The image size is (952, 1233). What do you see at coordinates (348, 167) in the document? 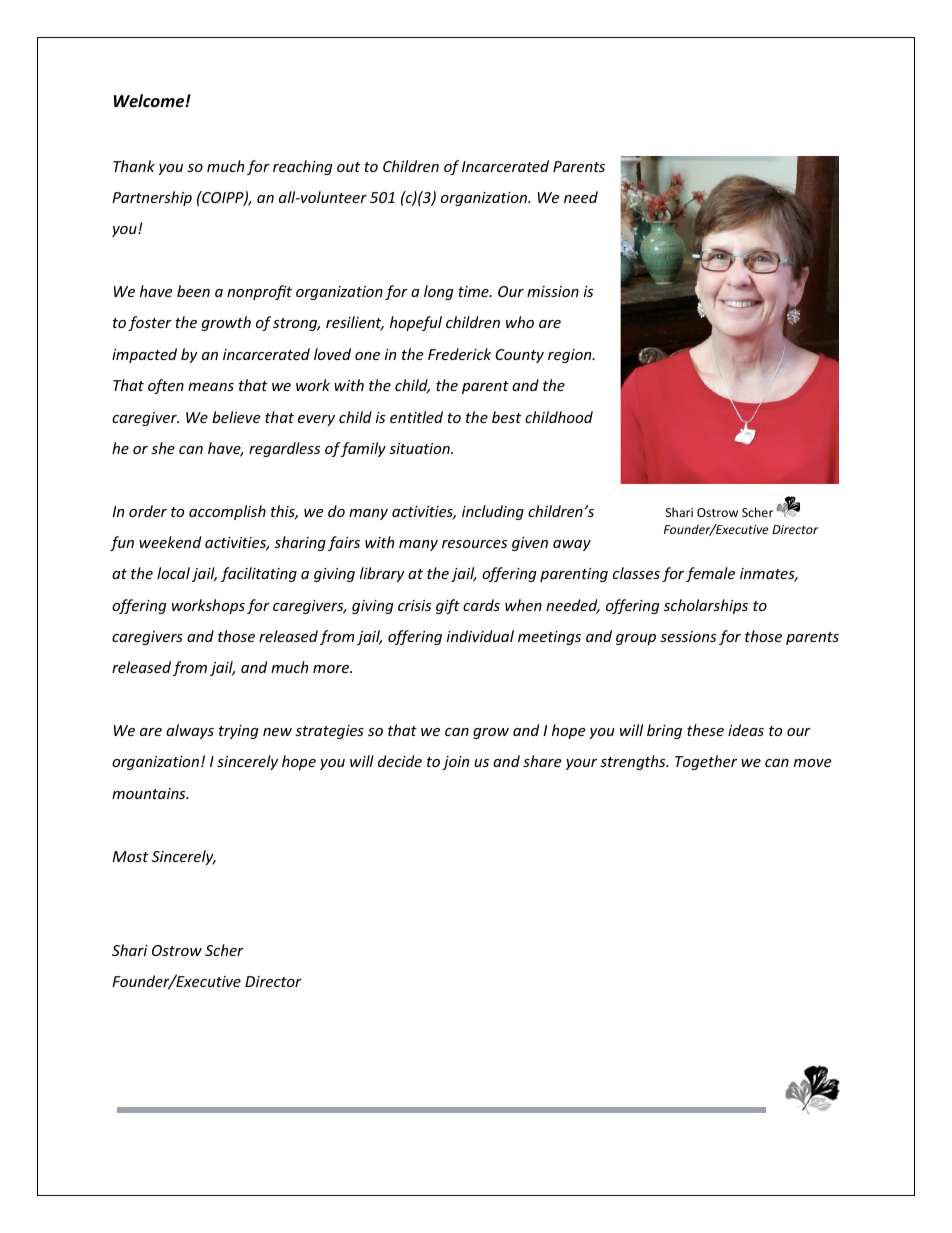
I see `out` at bounding box center [348, 167].
